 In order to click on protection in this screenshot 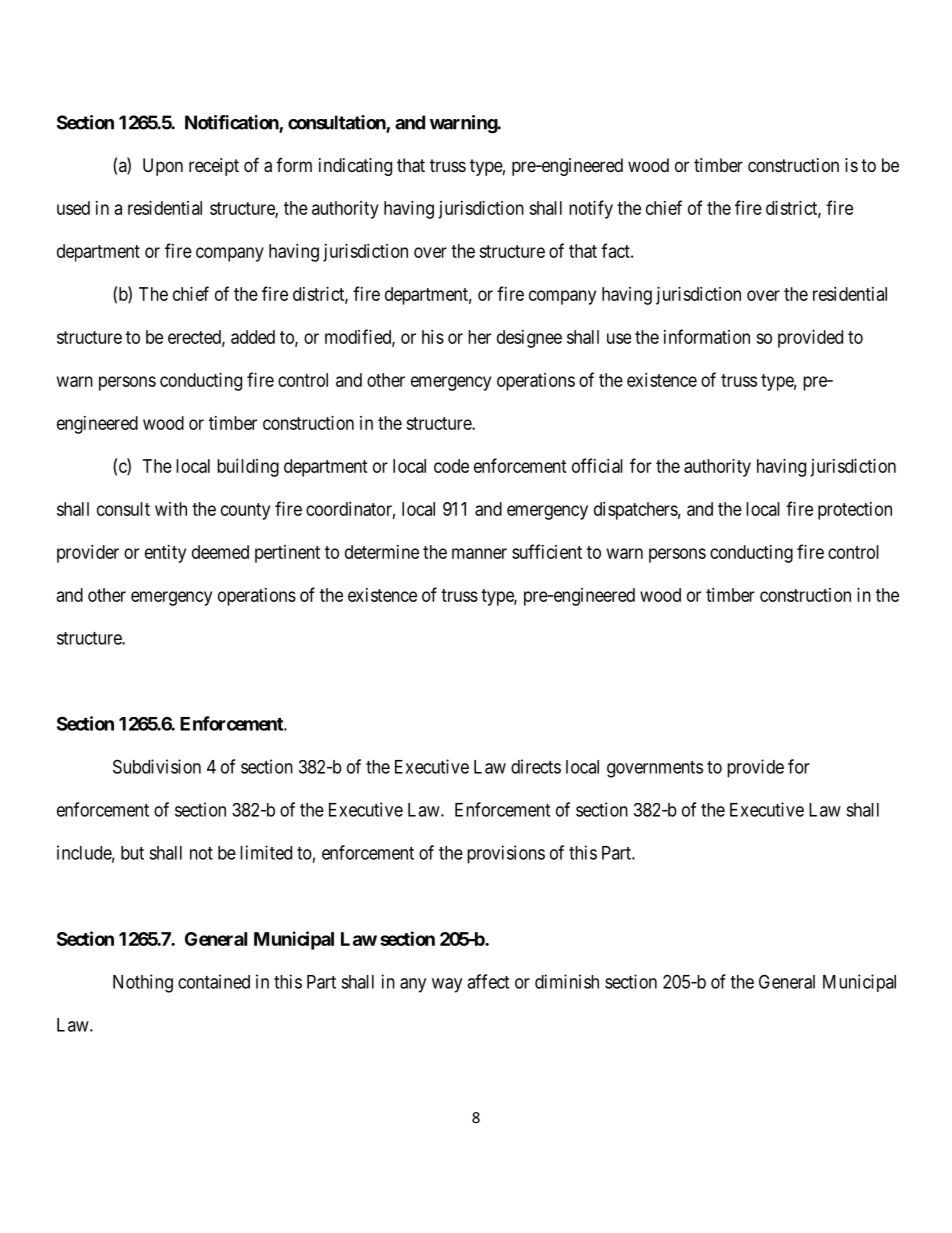, I will do `click(855, 511)`.
